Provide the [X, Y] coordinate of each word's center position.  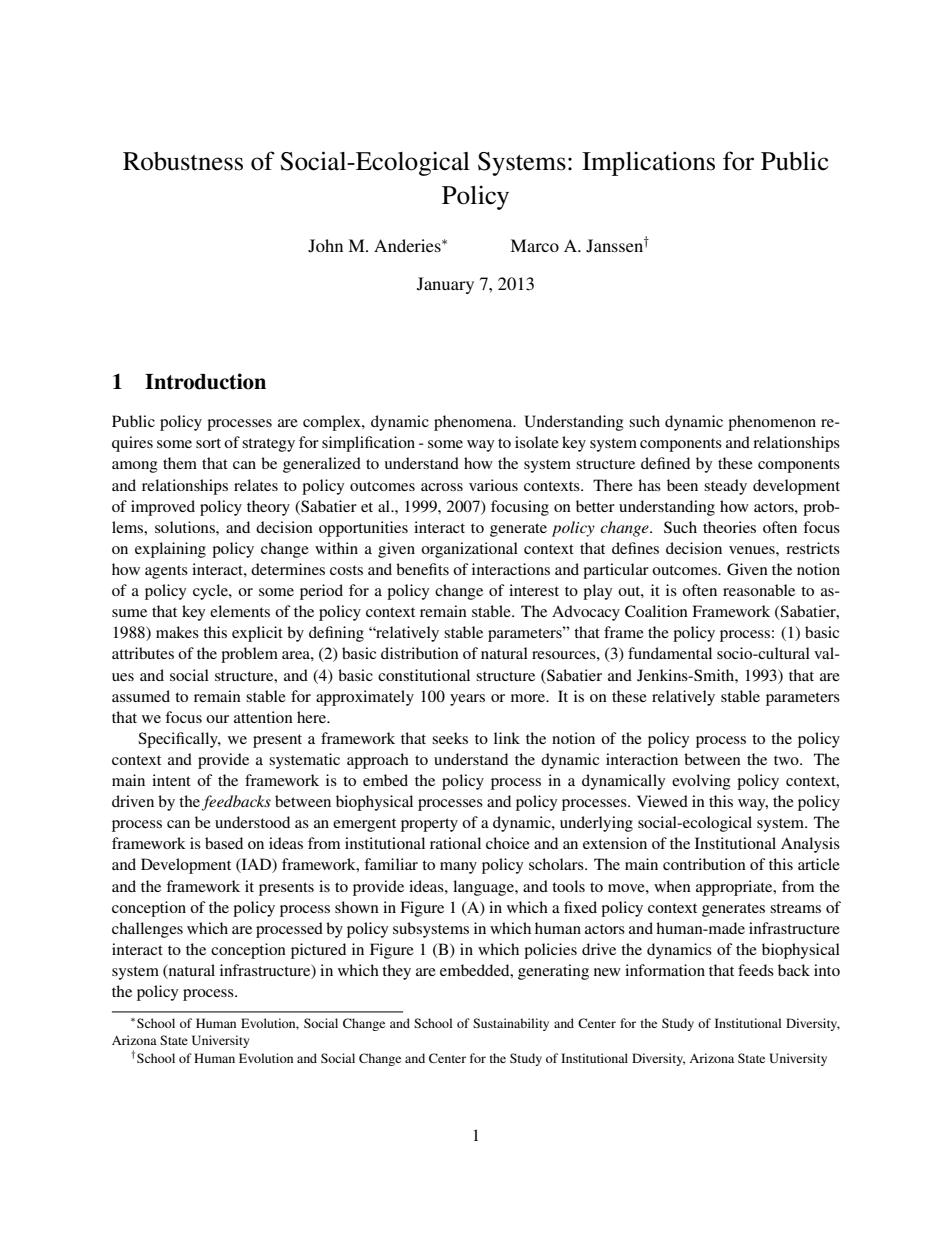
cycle [211, 592]
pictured [318, 951]
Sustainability [511, 1024]
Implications [648, 163]
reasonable [759, 590]
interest [534, 590]
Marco [534, 245]
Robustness [183, 161]
